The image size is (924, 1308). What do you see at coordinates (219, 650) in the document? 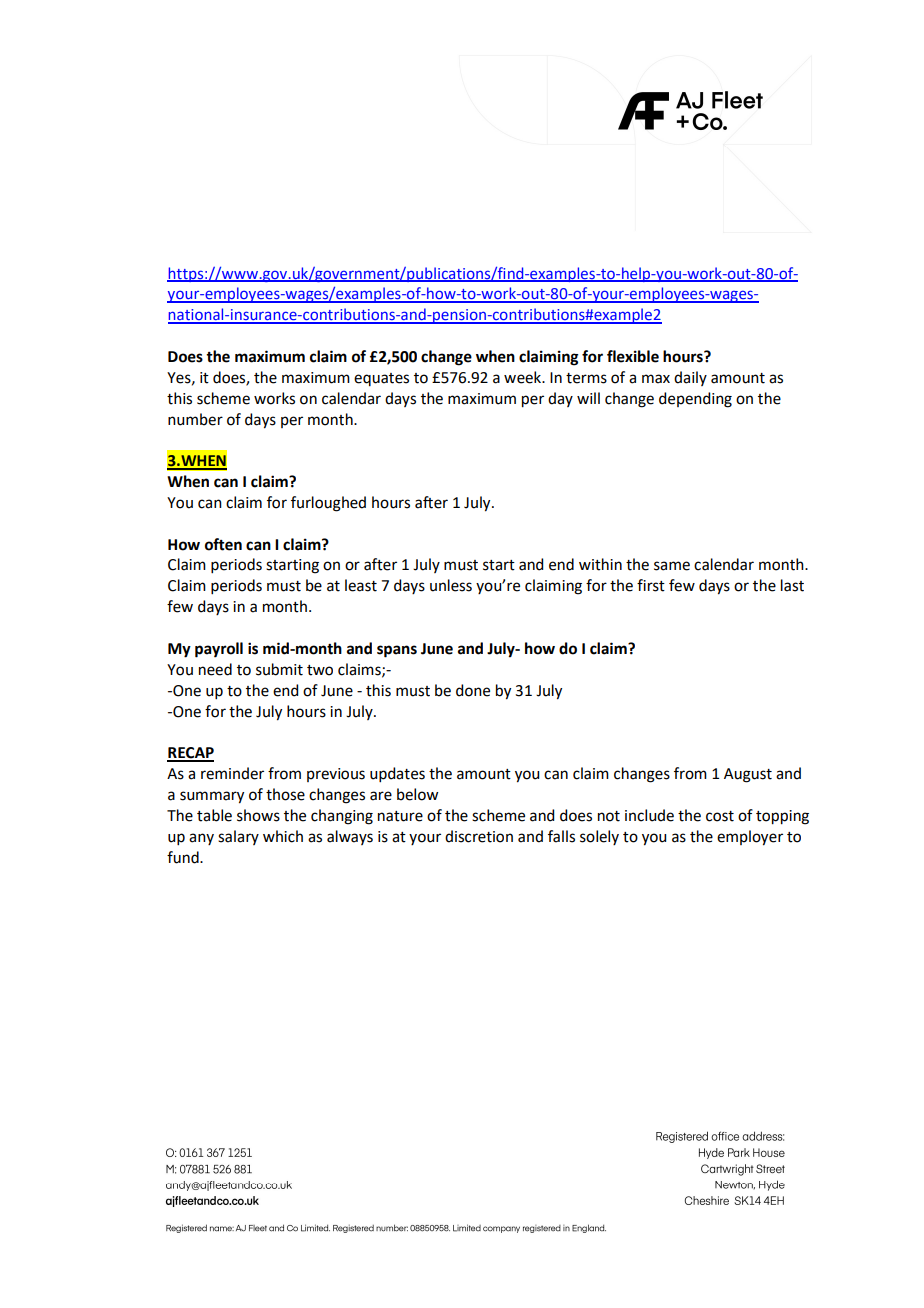
I see `payroll` at bounding box center [219, 650].
